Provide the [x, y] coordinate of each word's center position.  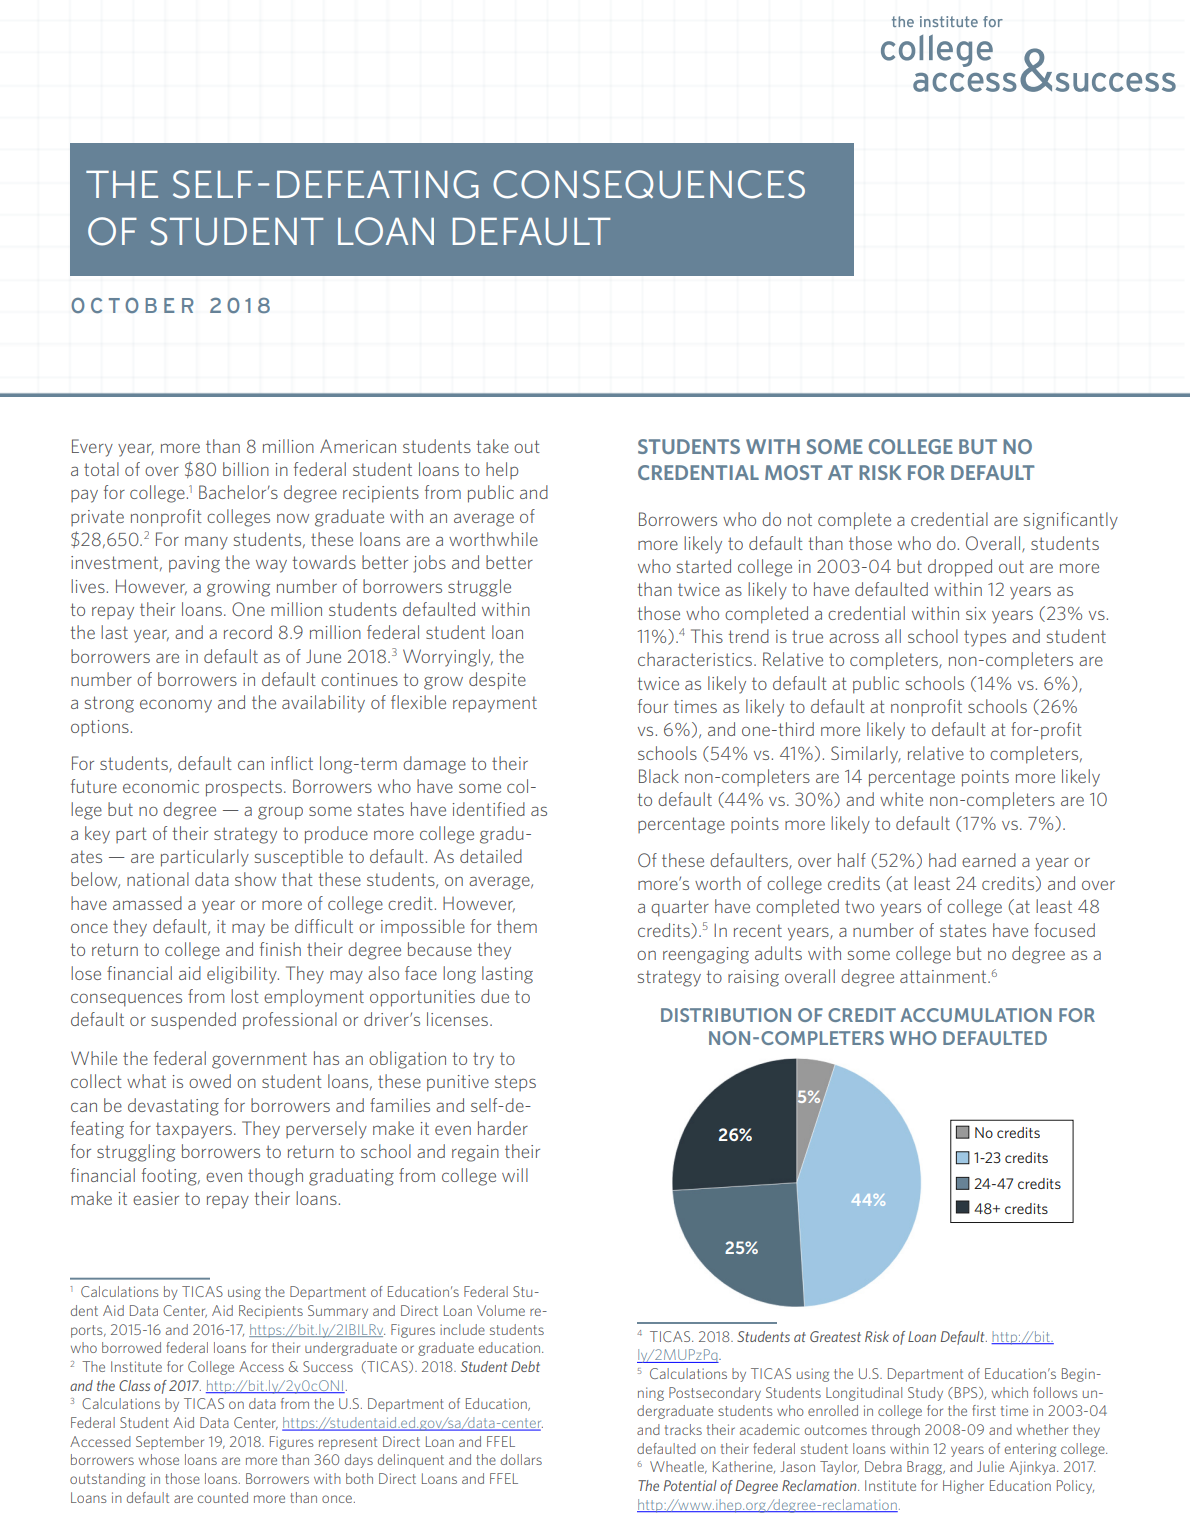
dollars [521, 1459]
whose [159, 1459]
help [502, 470]
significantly [1071, 521]
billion [246, 469]
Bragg [926, 1468]
